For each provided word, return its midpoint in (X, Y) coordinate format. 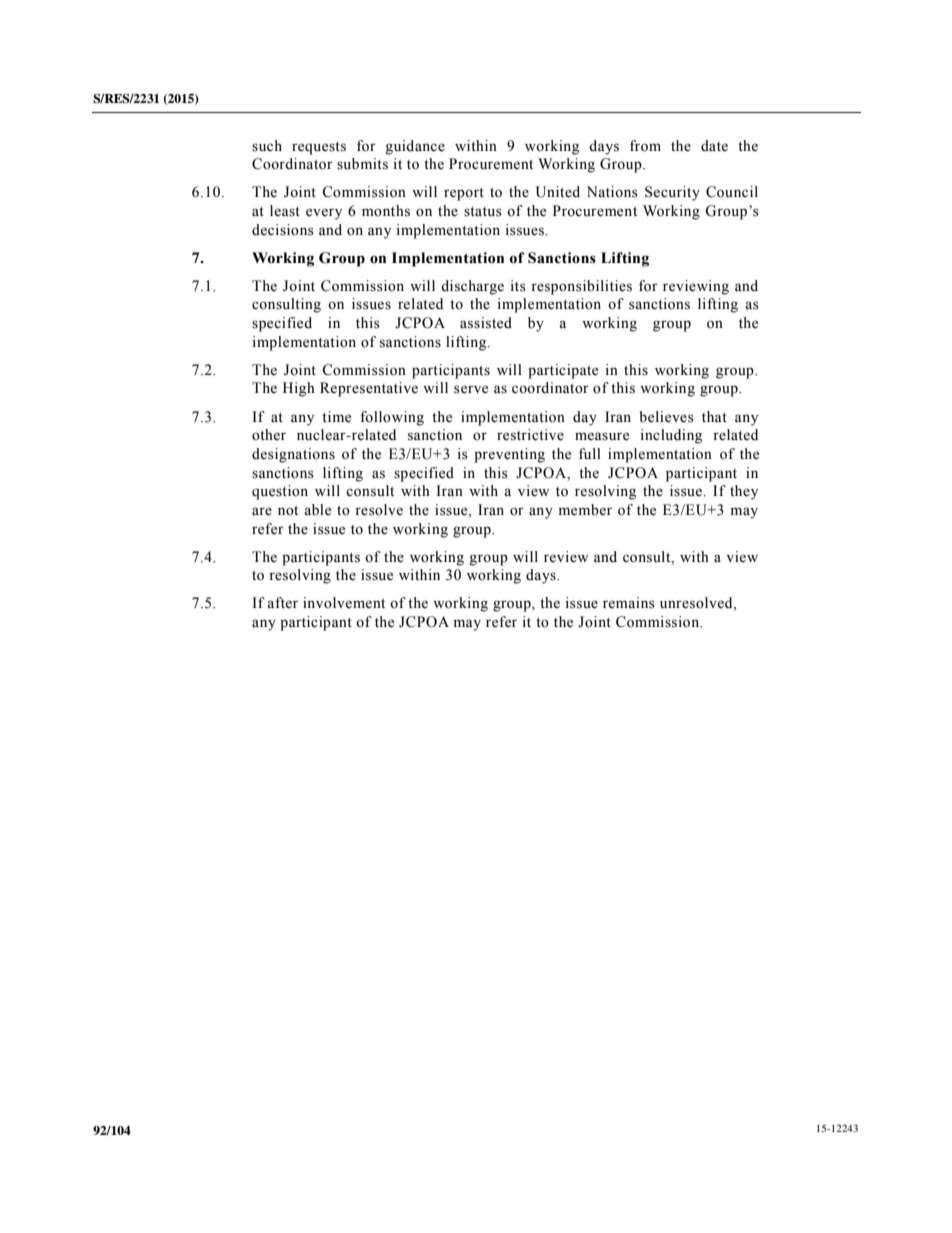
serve (471, 389)
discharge (472, 287)
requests (319, 148)
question (280, 492)
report (464, 194)
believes (666, 417)
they (744, 492)
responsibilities (581, 287)
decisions (283, 230)
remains (629, 603)
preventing (509, 455)
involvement (344, 603)
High (299, 389)
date (714, 146)
